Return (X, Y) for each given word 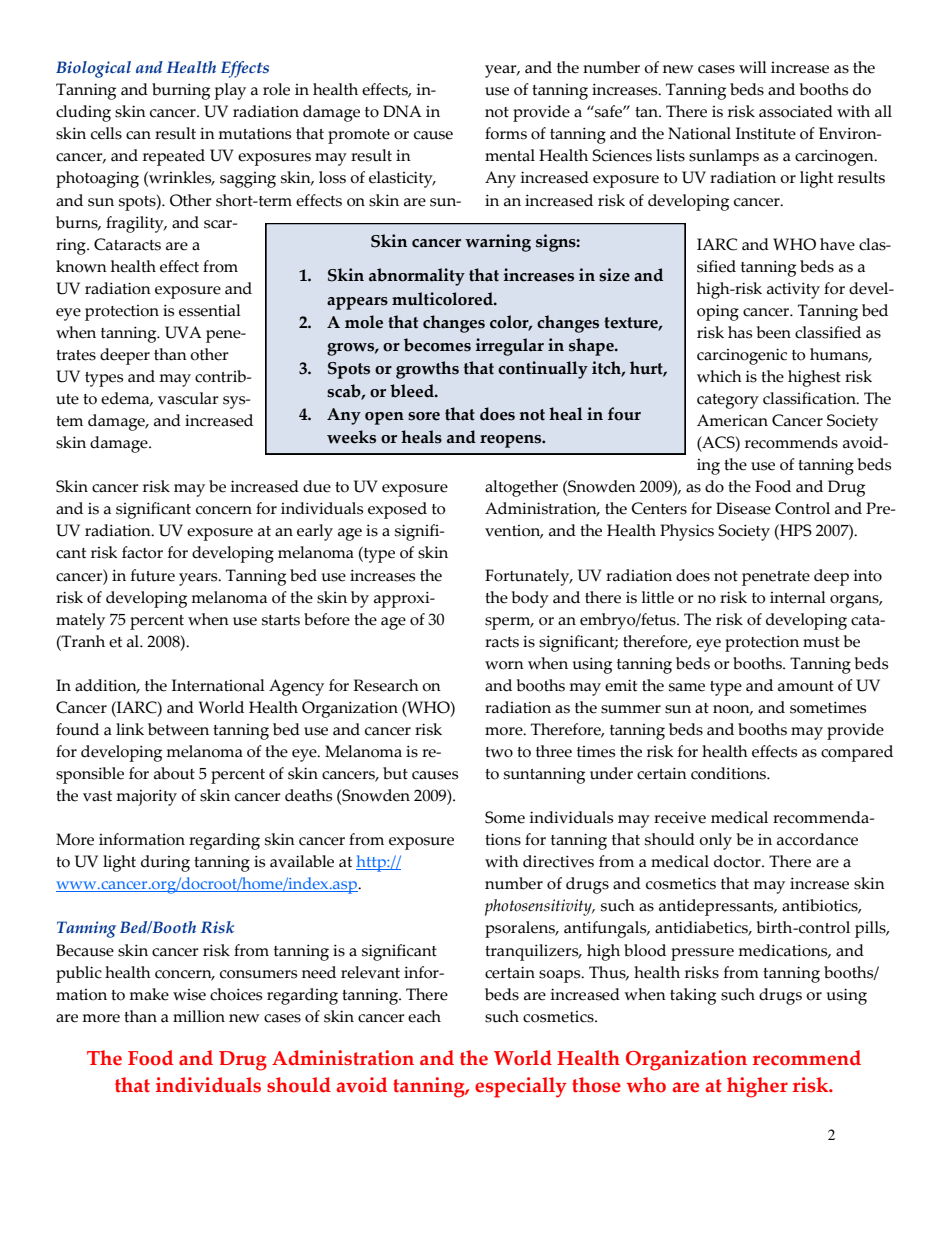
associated (796, 111)
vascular (188, 398)
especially (521, 1087)
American (732, 420)
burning (181, 91)
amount (806, 686)
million (199, 1016)
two (499, 752)
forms (506, 133)
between (178, 729)
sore (424, 416)
